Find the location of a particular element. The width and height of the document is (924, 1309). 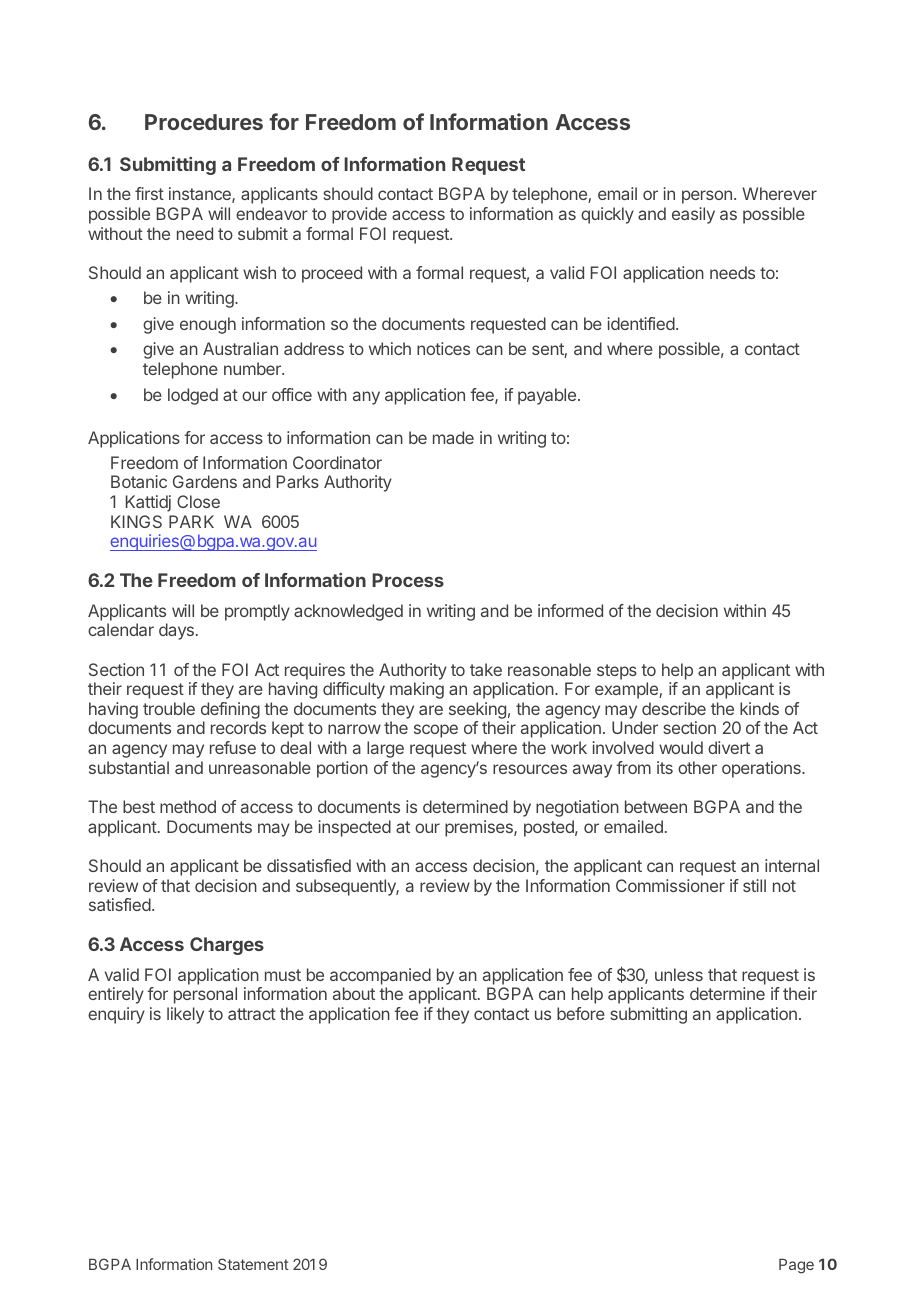

before is located at coordinates (581, 1013).
